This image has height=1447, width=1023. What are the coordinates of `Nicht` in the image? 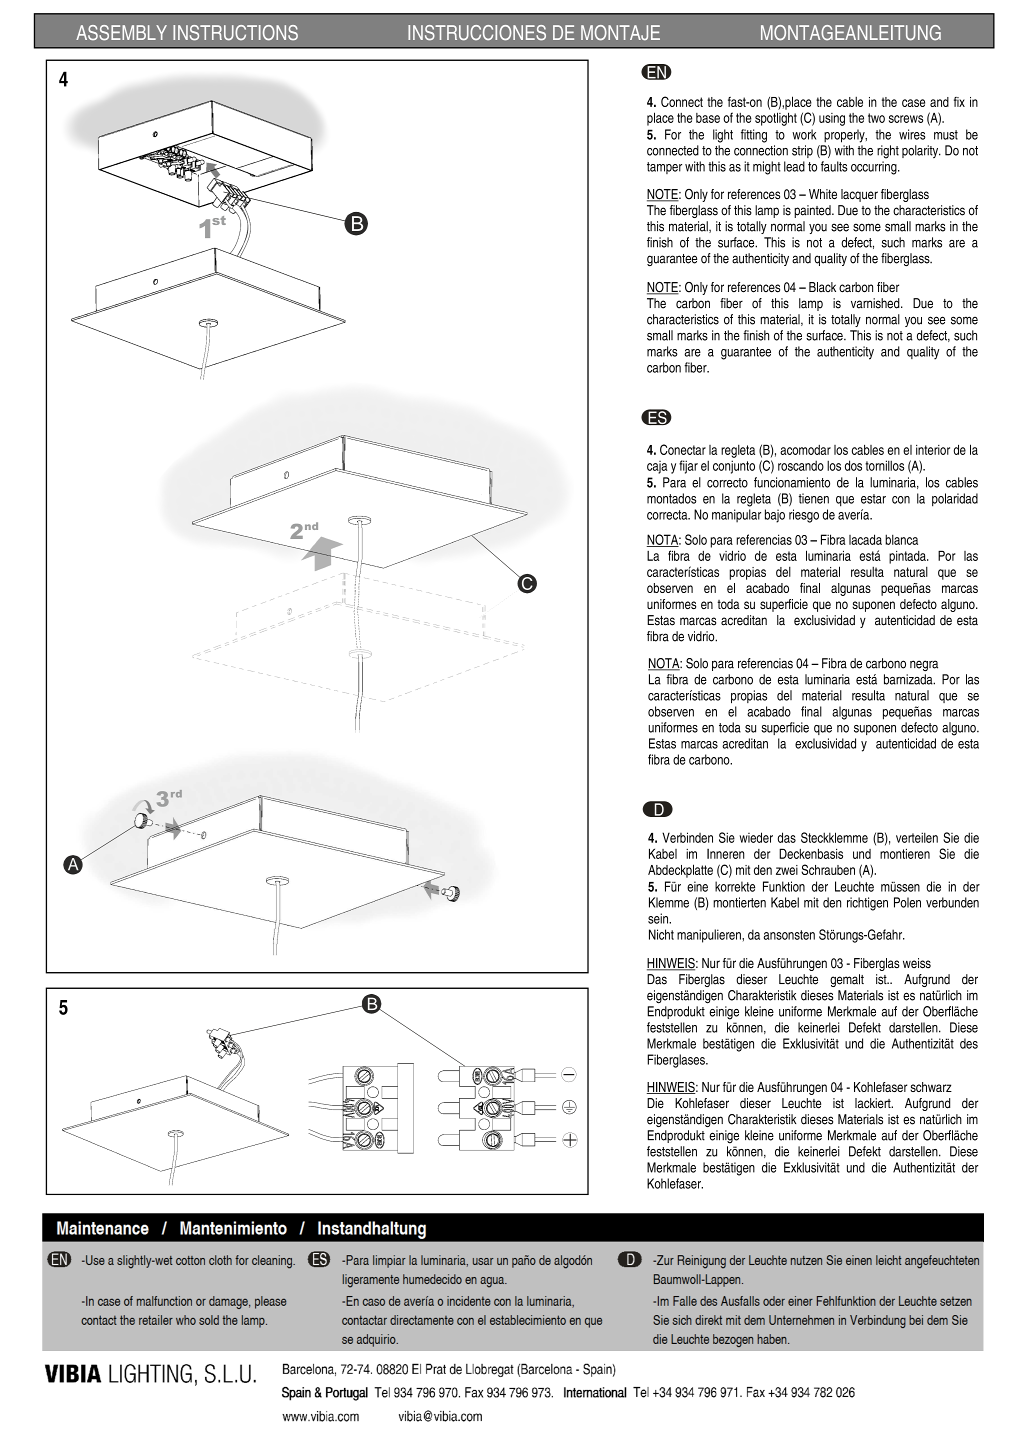 It's located at (661, 934).
